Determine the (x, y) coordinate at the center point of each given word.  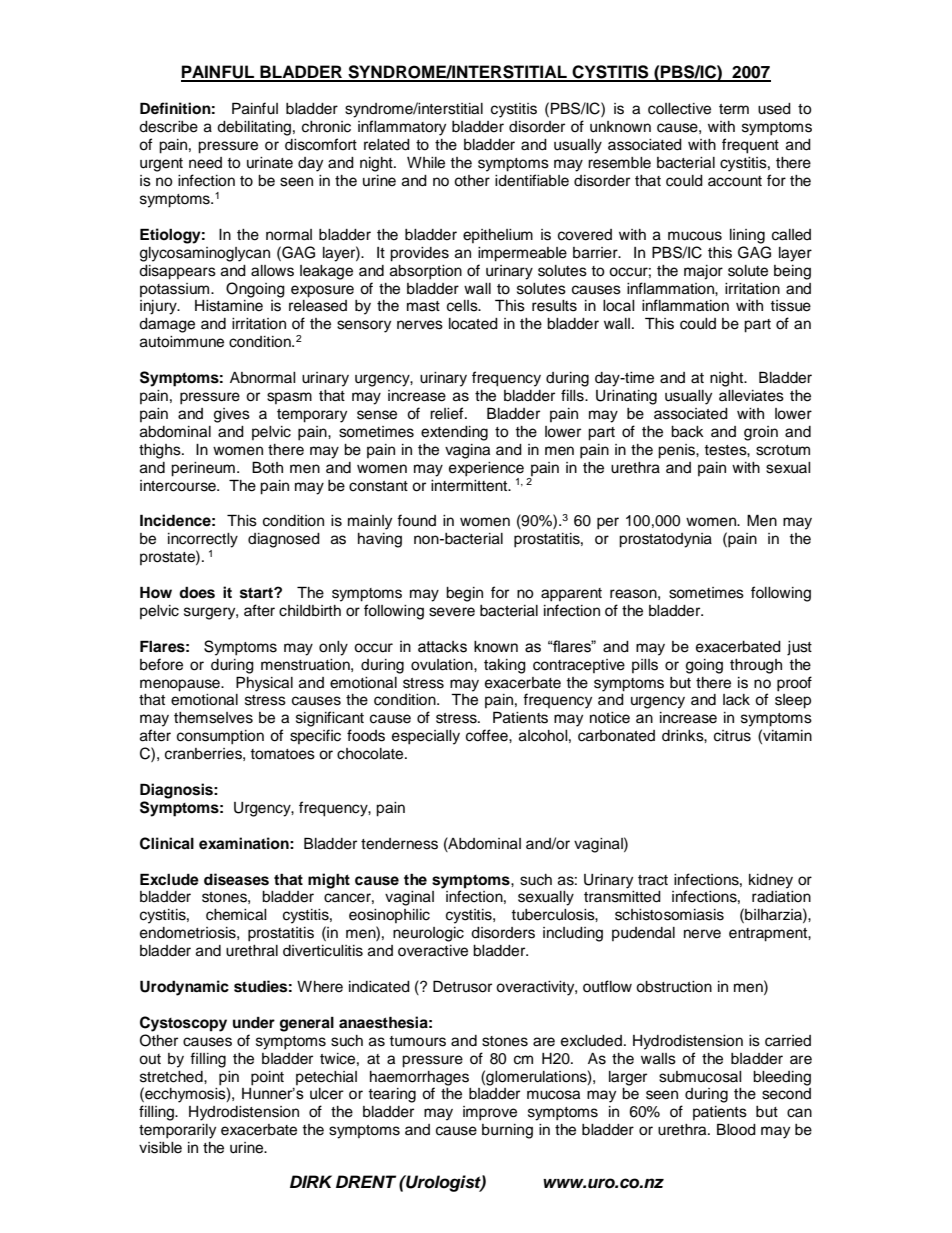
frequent (750, 146)
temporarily (177, 1131)
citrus (732, 736)
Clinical (167, 843)
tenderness (399, 844)
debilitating (254, 128)
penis (677, 451)
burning (507, 1131)
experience (486, 469)
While (426, 163)
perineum (203, 469)
